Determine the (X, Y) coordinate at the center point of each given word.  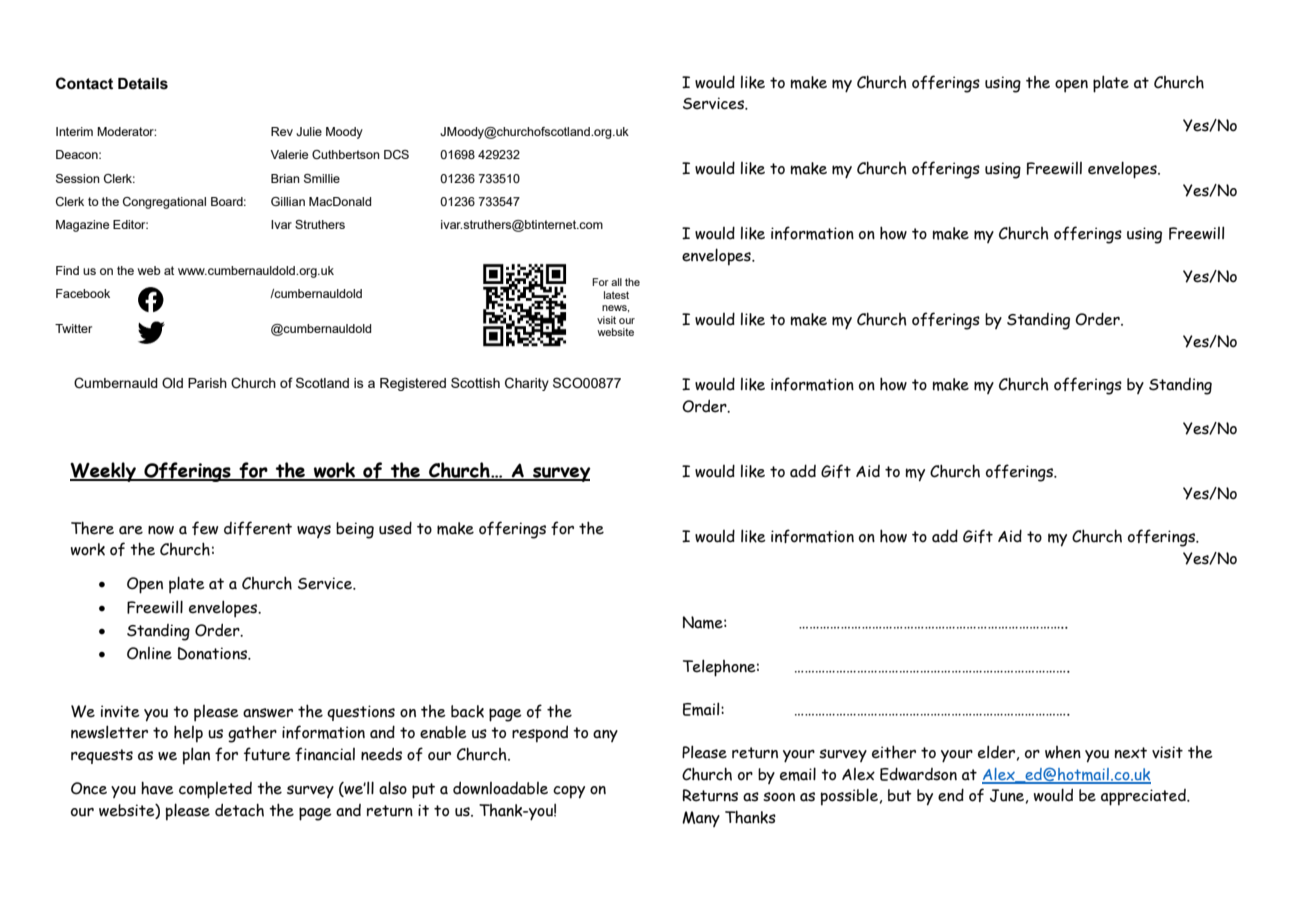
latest (616, 295)
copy (569, 792)
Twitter (73, 328)
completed (215, 790)
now (161, 530)
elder (996, 752)
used (395, 528)
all (616, 282)
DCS (396, 154)
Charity (527, 384)
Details (143, 84)
